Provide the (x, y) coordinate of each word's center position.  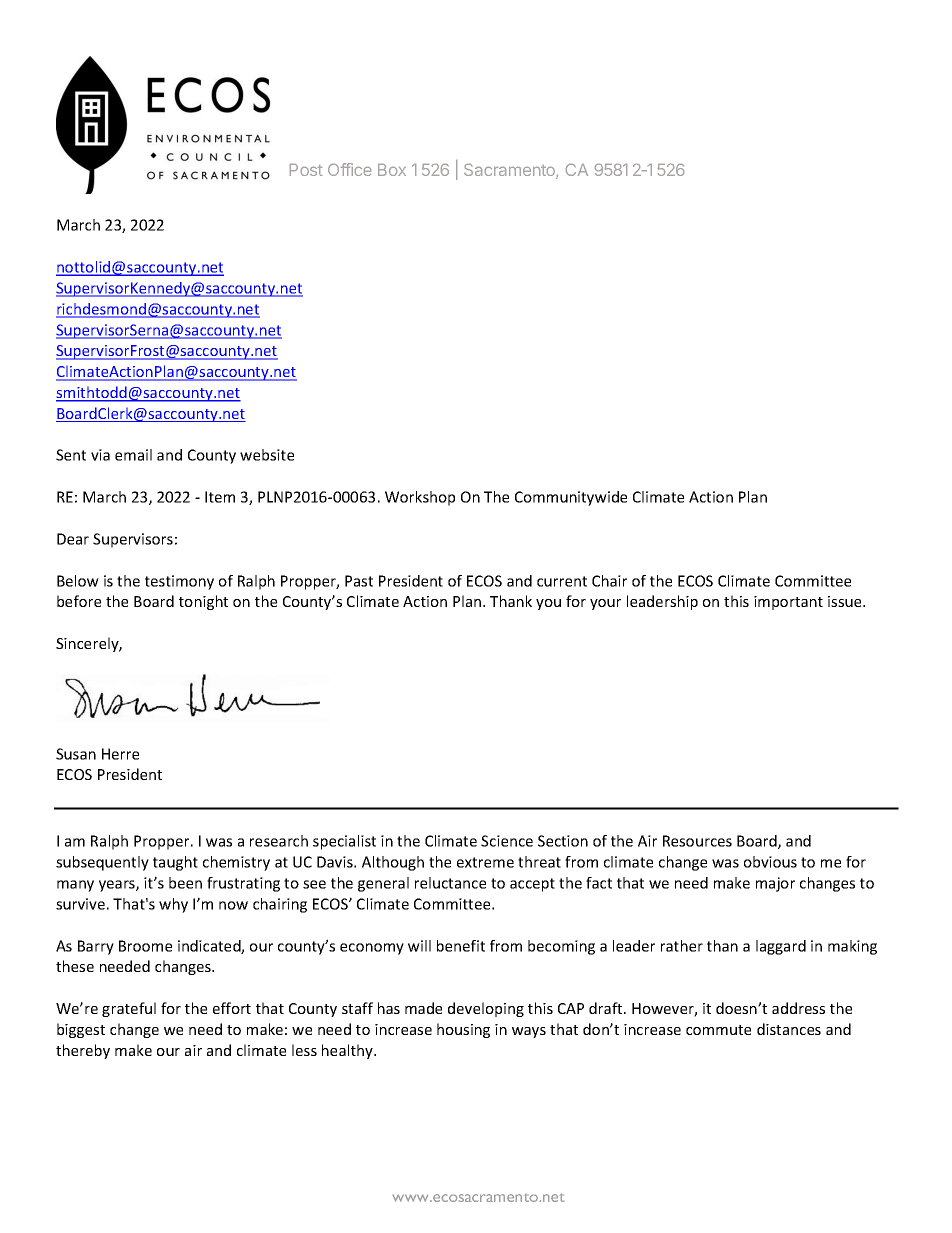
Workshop (420, 498)
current (562, 581)
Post (306, 170)
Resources (697, 841)
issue (846, 601)
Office (349, 169)
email (133, 455)
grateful (129, 1009)
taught (175, 863)
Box (392, 170)
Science (507, 841)
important (788, 603)
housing (463, 1030)
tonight (203, 602)
